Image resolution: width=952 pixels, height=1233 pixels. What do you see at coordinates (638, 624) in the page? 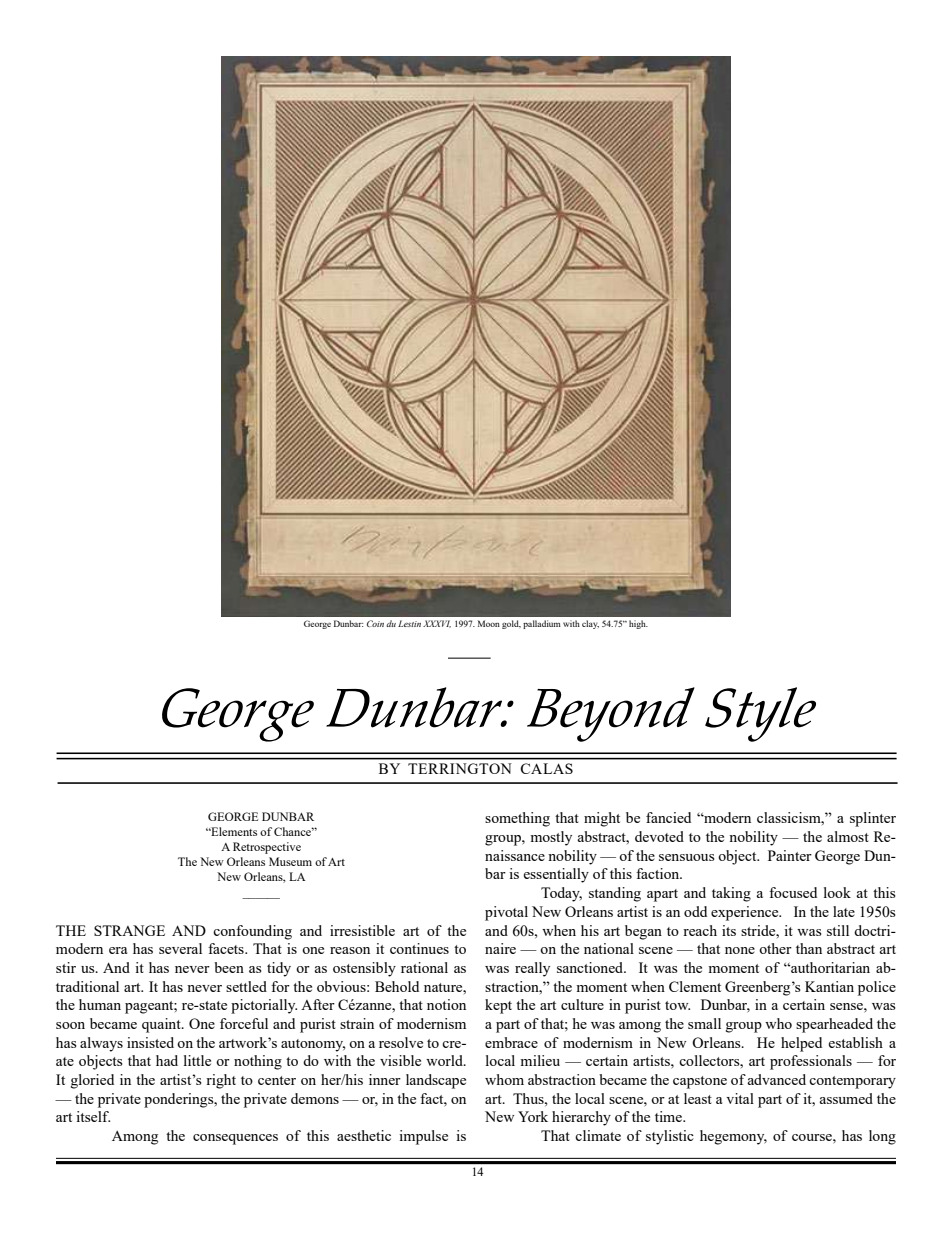
I see `high` at bounding box center [638, 624].
